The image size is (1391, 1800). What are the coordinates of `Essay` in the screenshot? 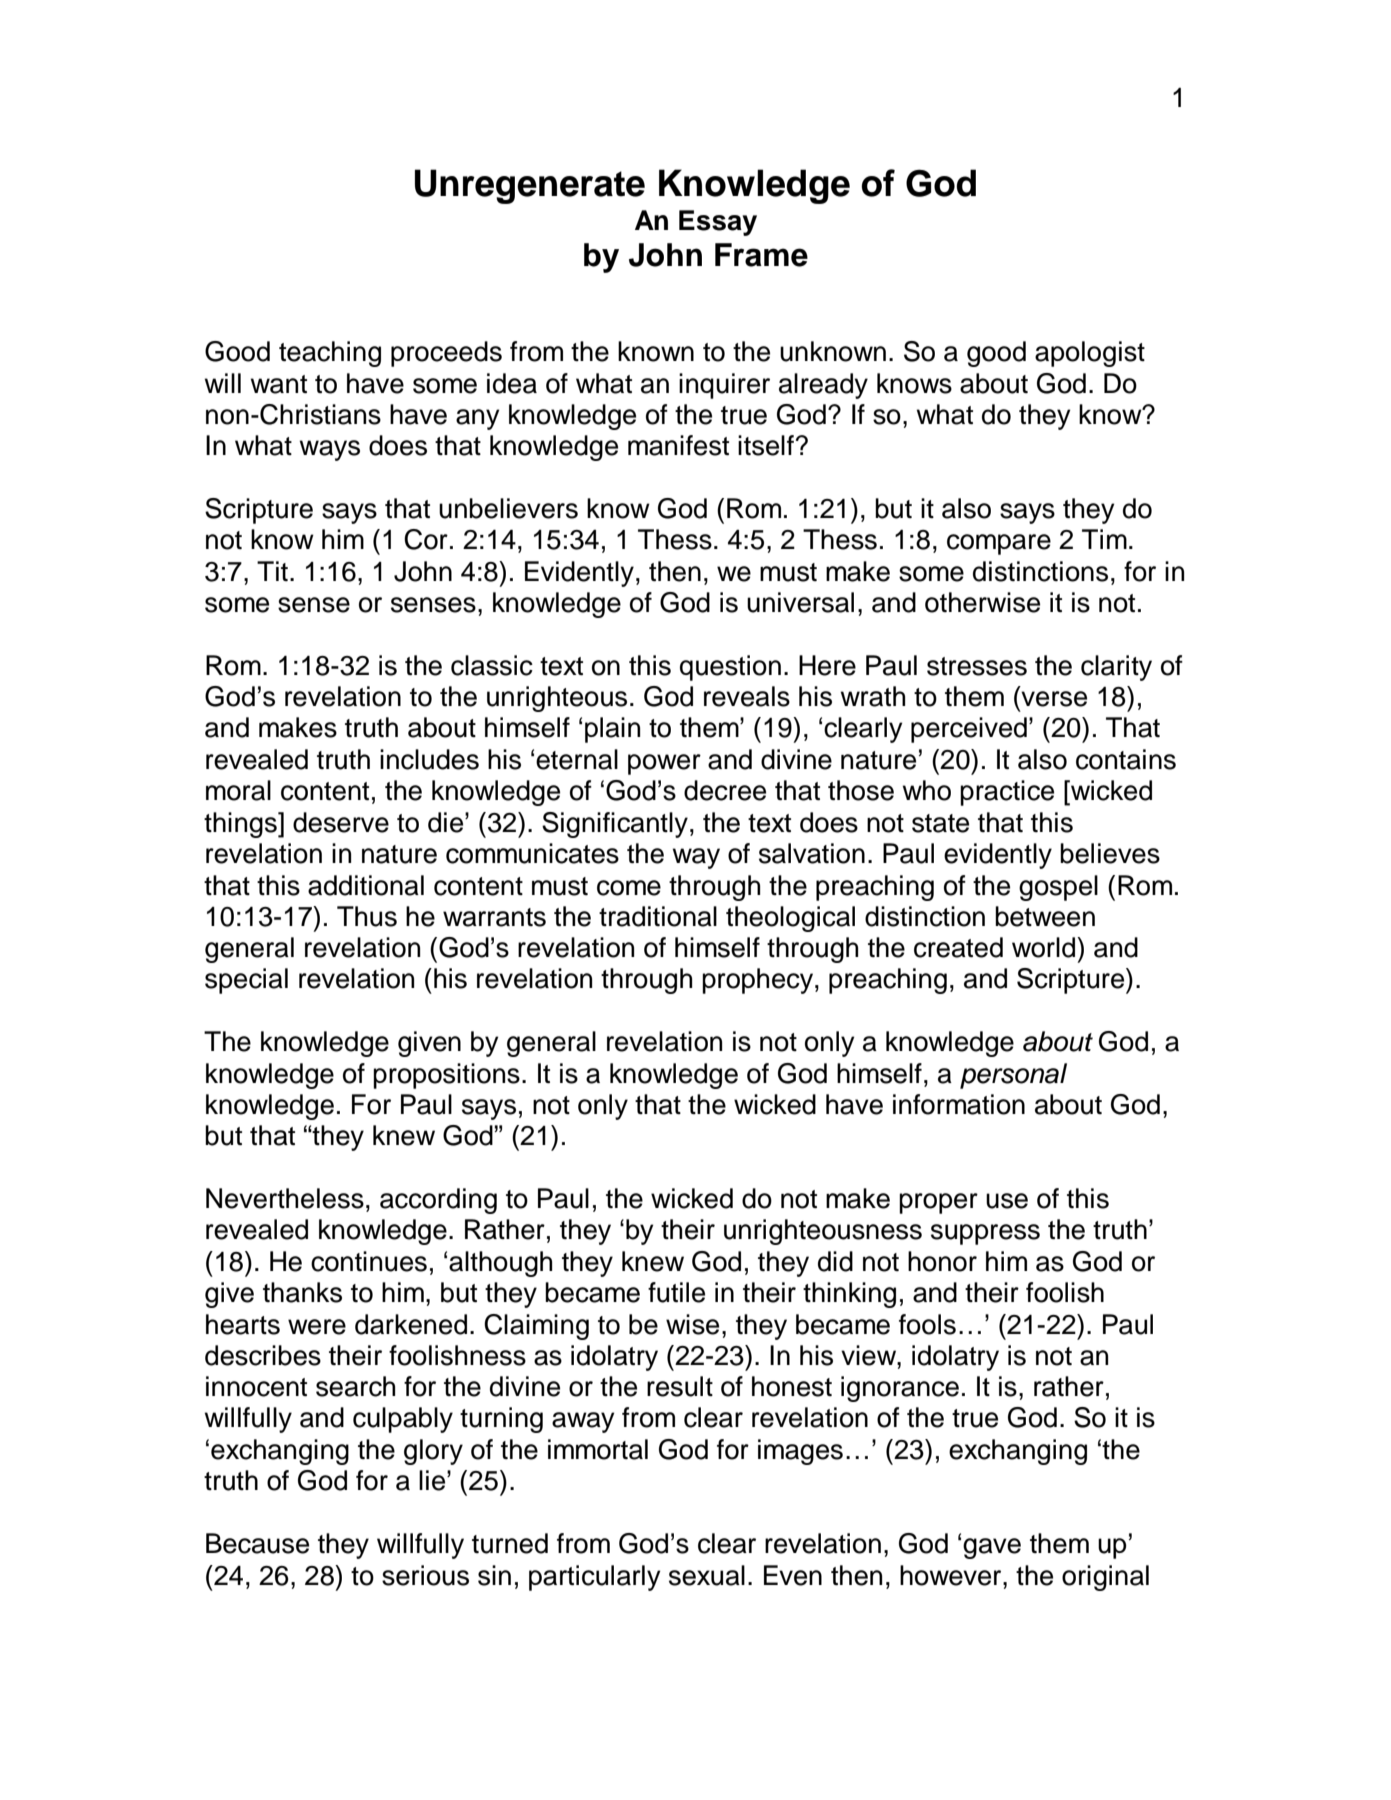 It's located at (718, 223).
